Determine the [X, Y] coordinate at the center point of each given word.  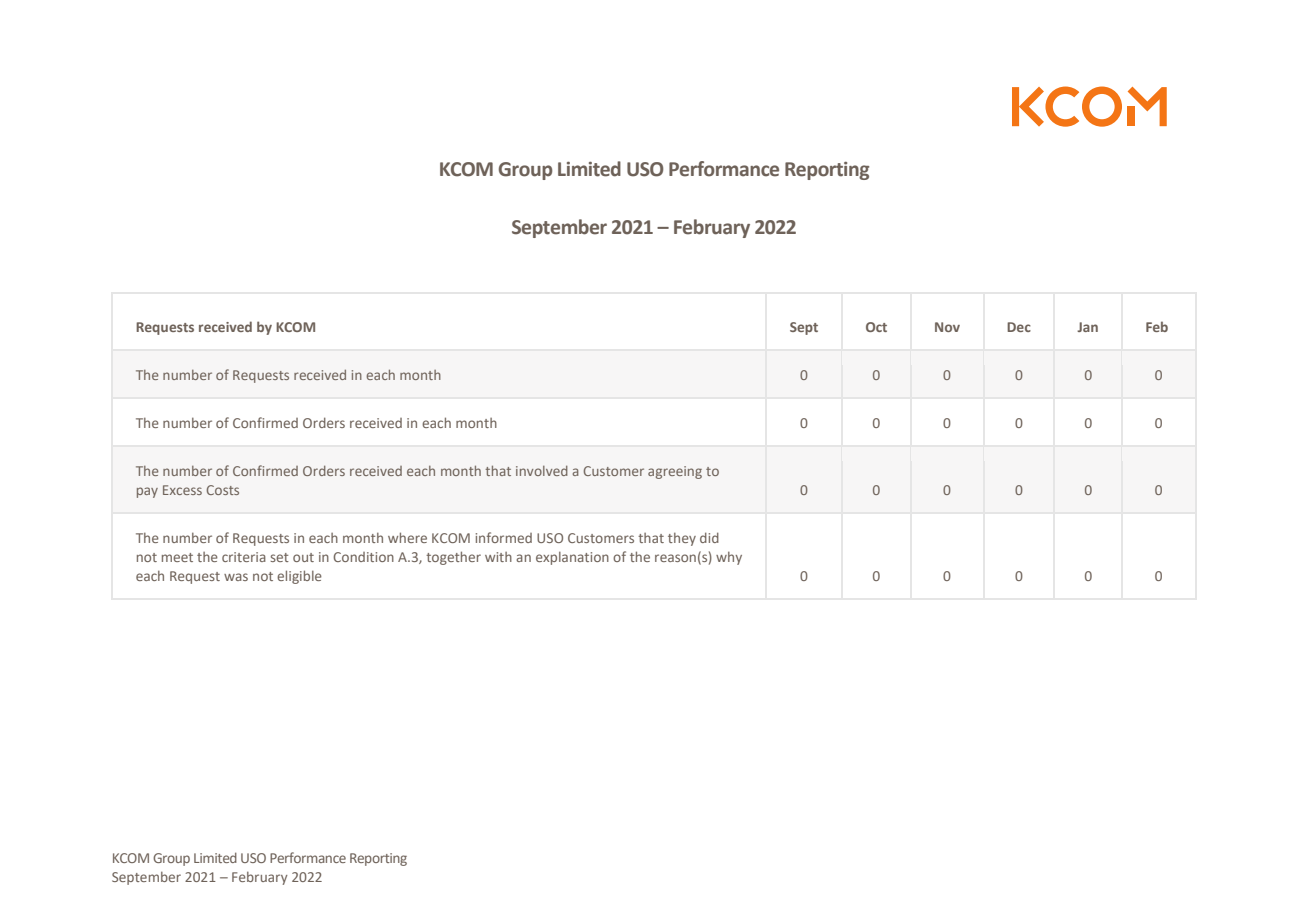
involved [542, 471]
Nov [947, 327]
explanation [572, 558]
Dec [1019, 327]
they [682, 539]
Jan [1087, 327]
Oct [876, 327]
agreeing [675, 472]
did [709, 537]
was [236, 577]
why [729, 558]
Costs [223, 490]
